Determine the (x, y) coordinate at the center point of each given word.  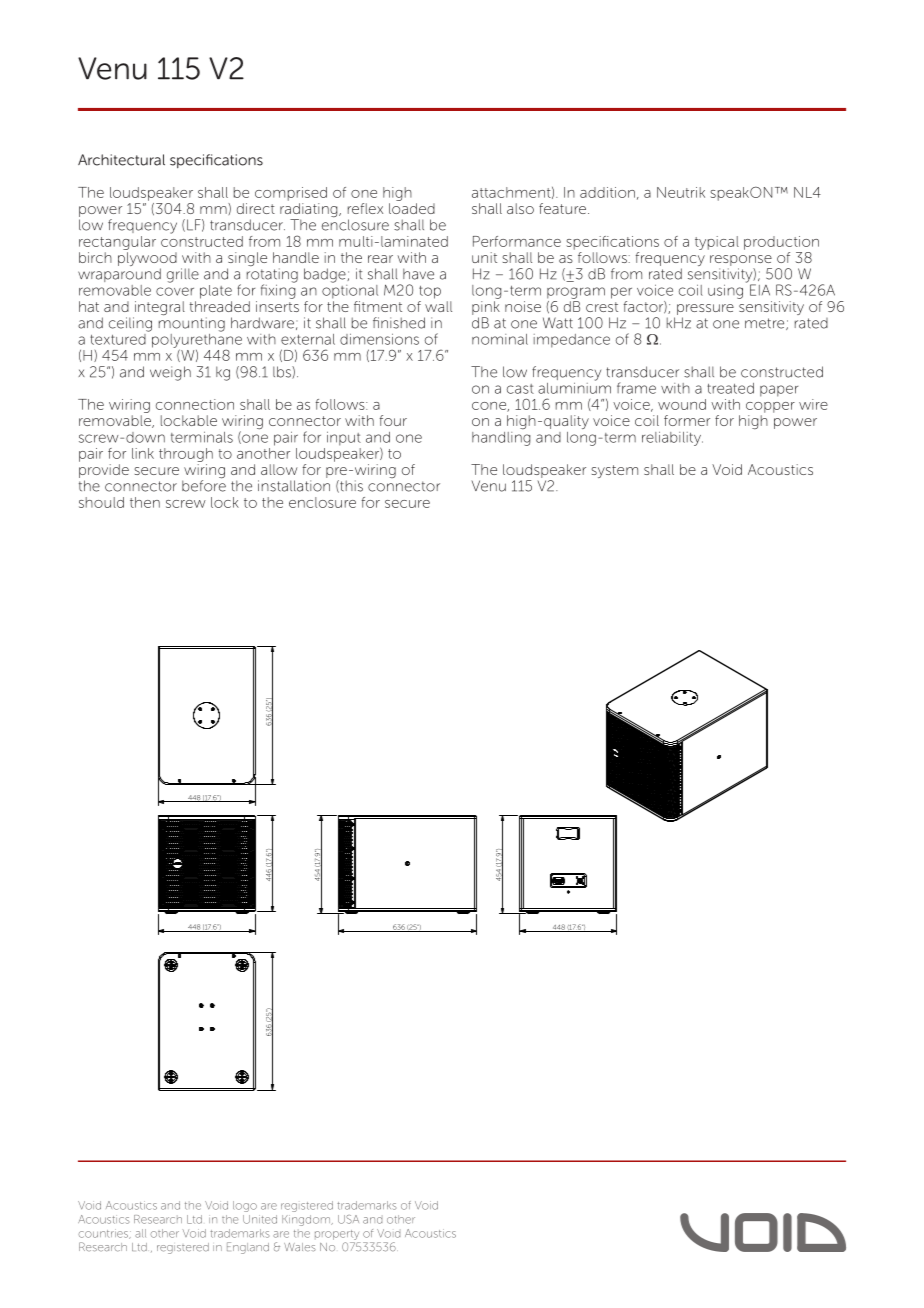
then (145, 502)
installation (294, 486)
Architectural (121, 160)
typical (717, 243)
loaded (412, 208)
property (337, 1235)
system (614, 471)
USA (348, 1219)
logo (245, 1206)
